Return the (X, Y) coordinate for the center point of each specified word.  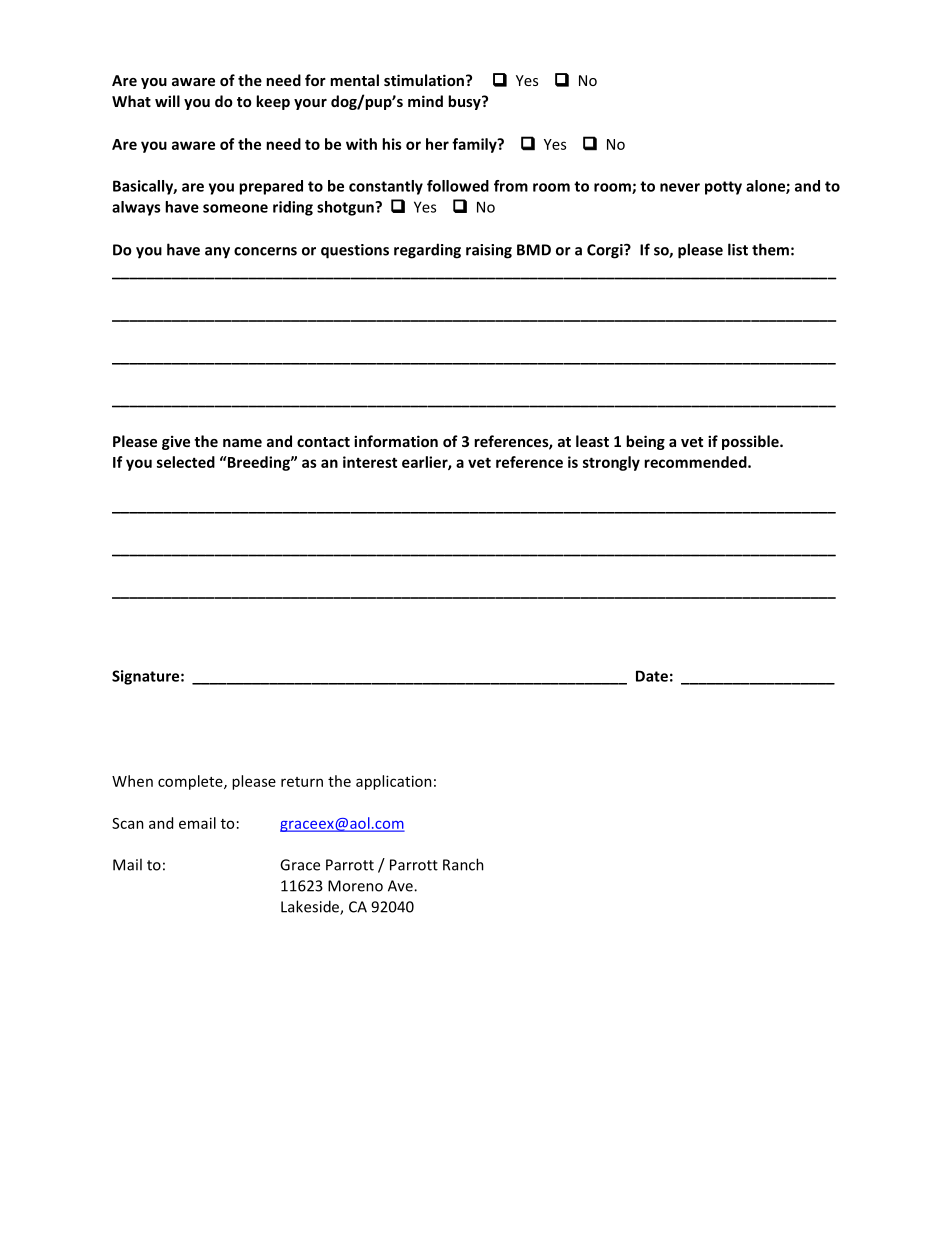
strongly (611, 463)
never (680, 187)
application (394, 782)
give (176, 442)
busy (465, 102)
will (167, 101)
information (396, 441)
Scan (128, 823)
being (645, 442)
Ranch (463, 864)
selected (186, 462)
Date (652, 676)
